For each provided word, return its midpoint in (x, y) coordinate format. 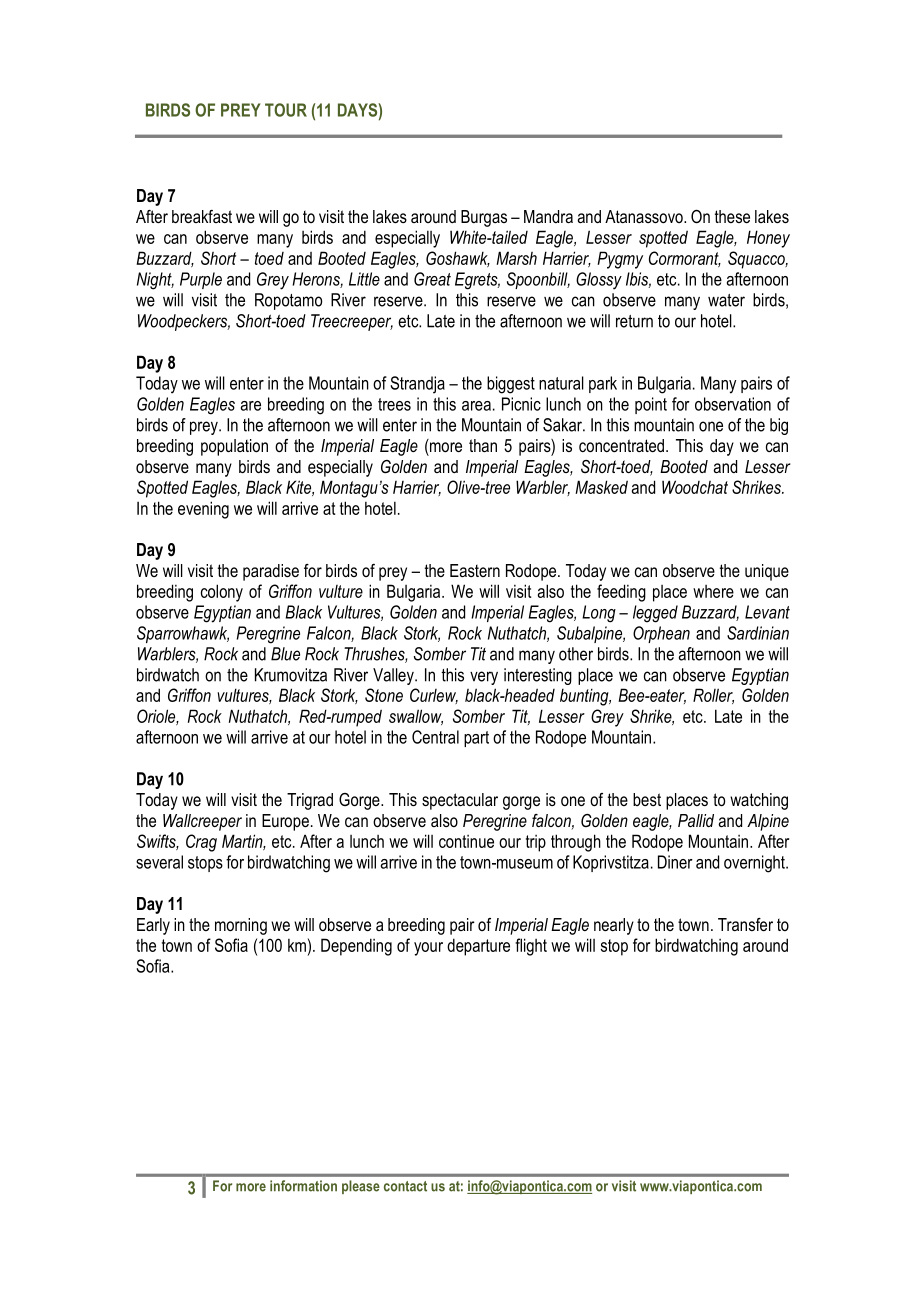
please (361, 1187)
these (732, 216)
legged (655, 614)
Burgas (484, 218)
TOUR (286, 110)
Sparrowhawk (183, 634)
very (484, 678)
